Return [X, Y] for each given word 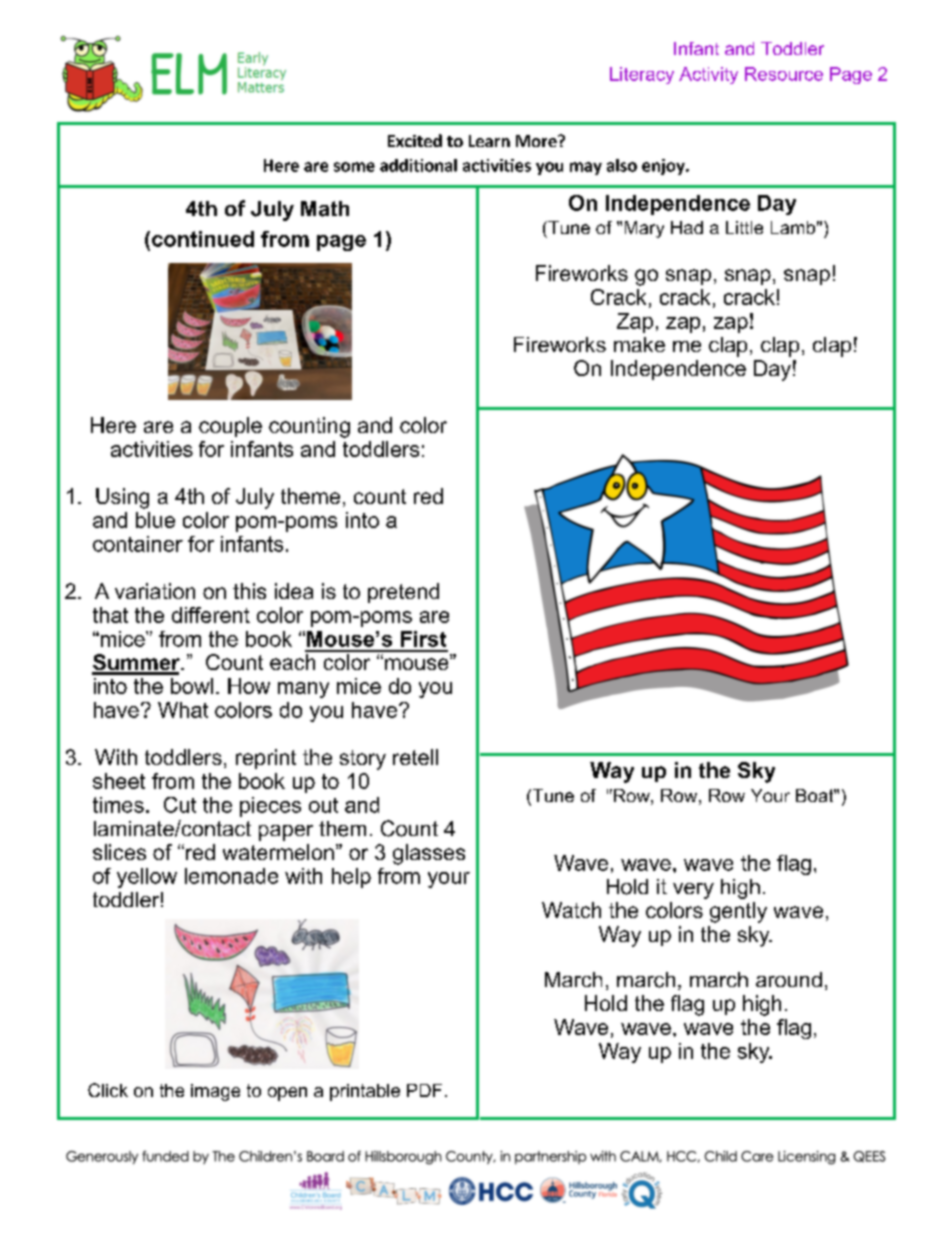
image [215, 1092]
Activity [708, 75]
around [789, 979]
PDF [424, 1090]
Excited [415, 140]
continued [203, 239]
